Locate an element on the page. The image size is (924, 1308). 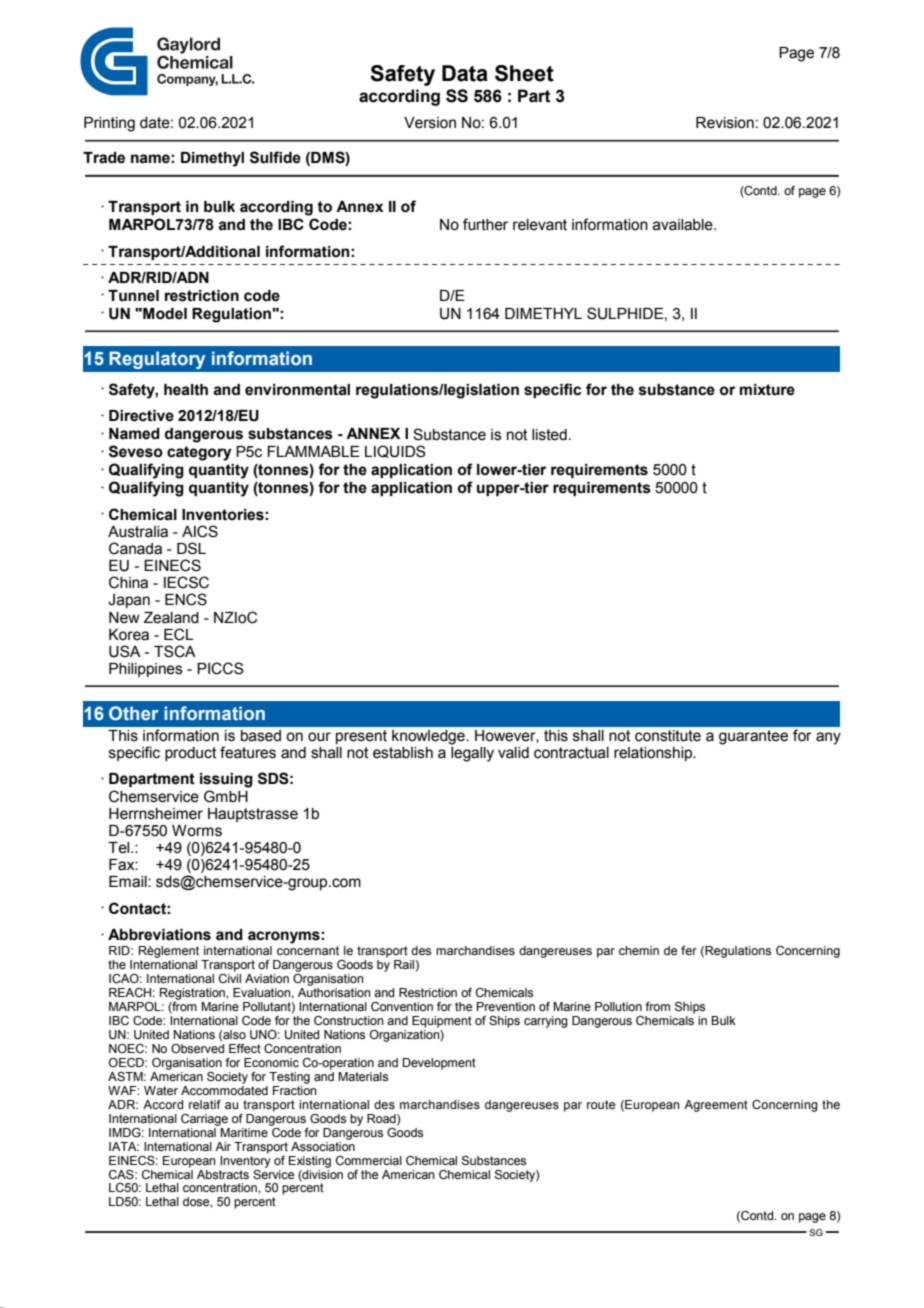
Email is located at coordinates (129, 882).
